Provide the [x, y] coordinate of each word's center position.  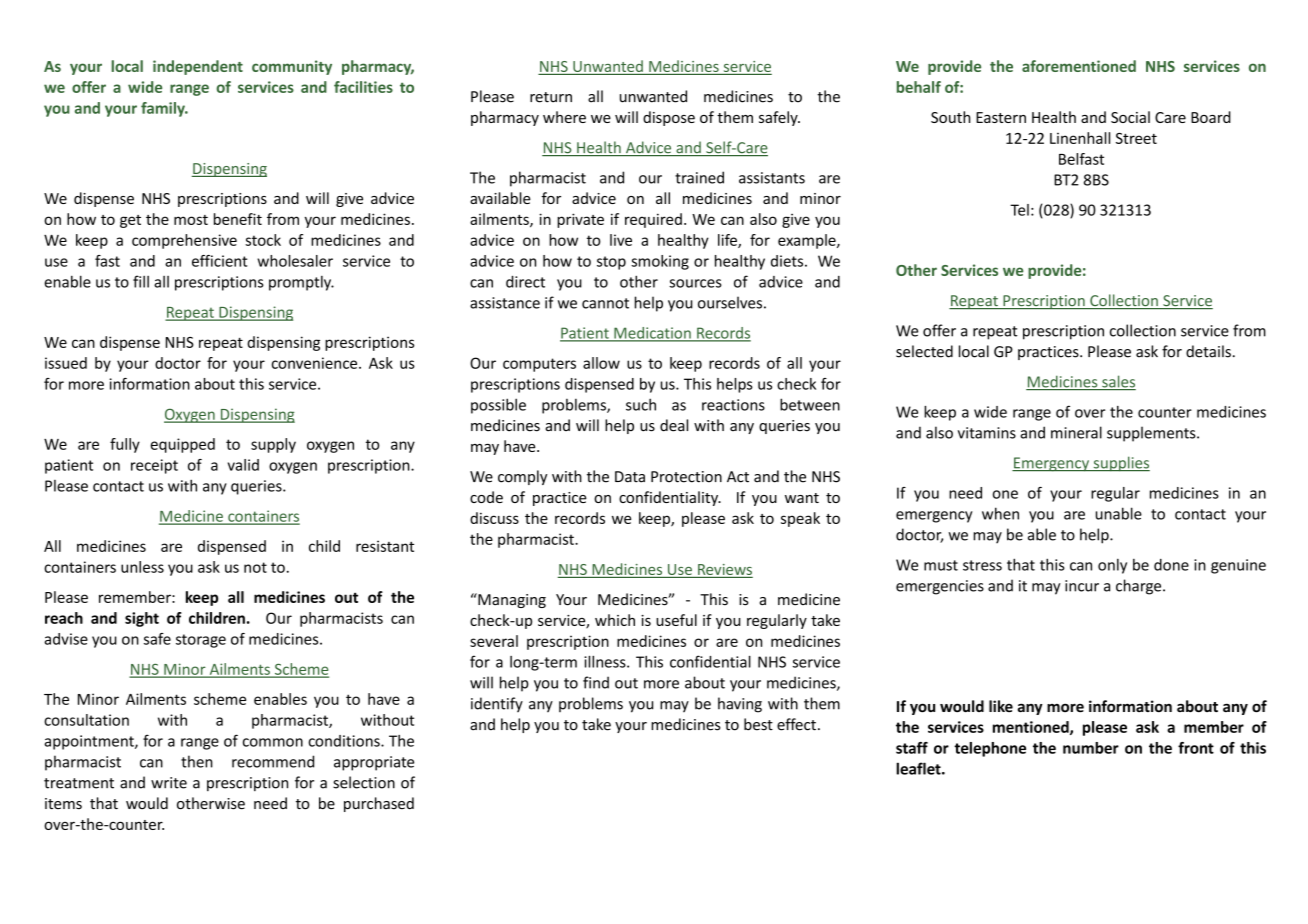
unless [142, 567]
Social [1130, 117]
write [169, 783]
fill [141, 281]
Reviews [725, 569]
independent [198, 67]
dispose [669, 118]
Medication [652, 334]
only [1112, 566]
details [1208, 351]
